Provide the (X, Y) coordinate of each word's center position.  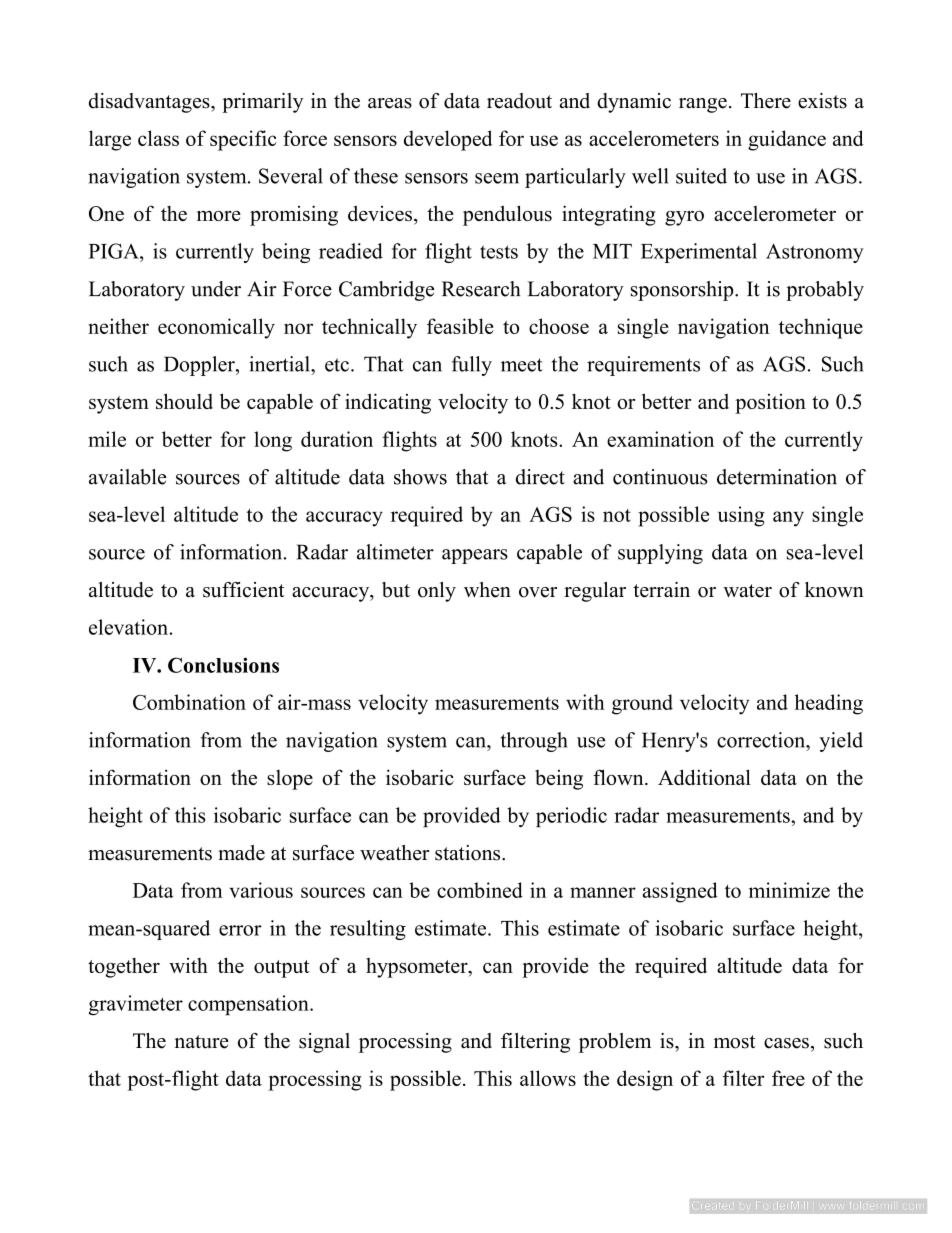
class (158, 138)
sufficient (244, 590)
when (487, 590)
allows (548, 1078)
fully (472, 366)
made (241, 853)
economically (216, 328)
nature (202, 1042)
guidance (787, 140)
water (747, 591)
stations (469, 853)
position (770, 404)
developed (448, 140)
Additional (704, 777)
